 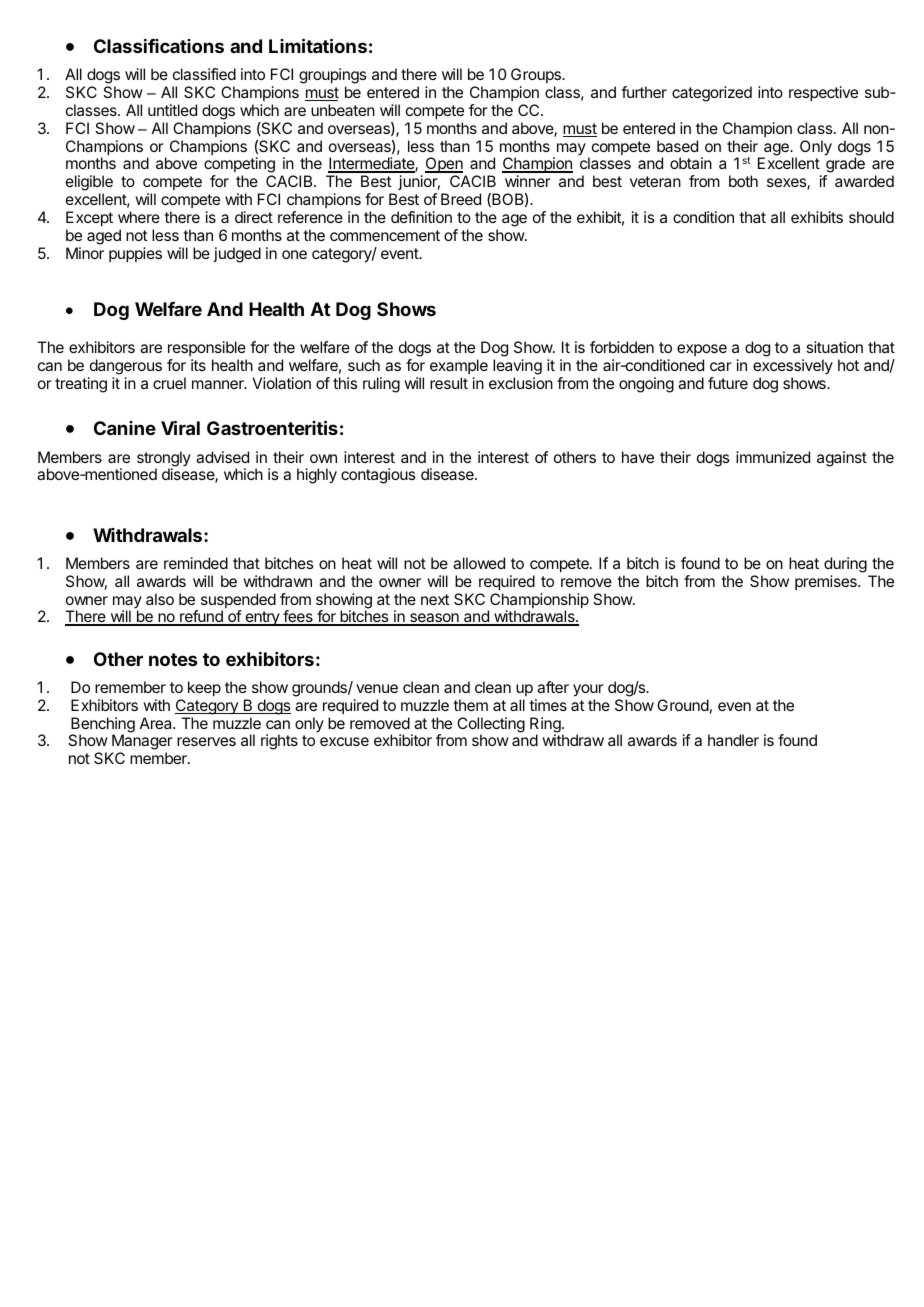 What do you see at coordinates (160, 599) in the document?
I see `also` at bounding box center [160, 599].
